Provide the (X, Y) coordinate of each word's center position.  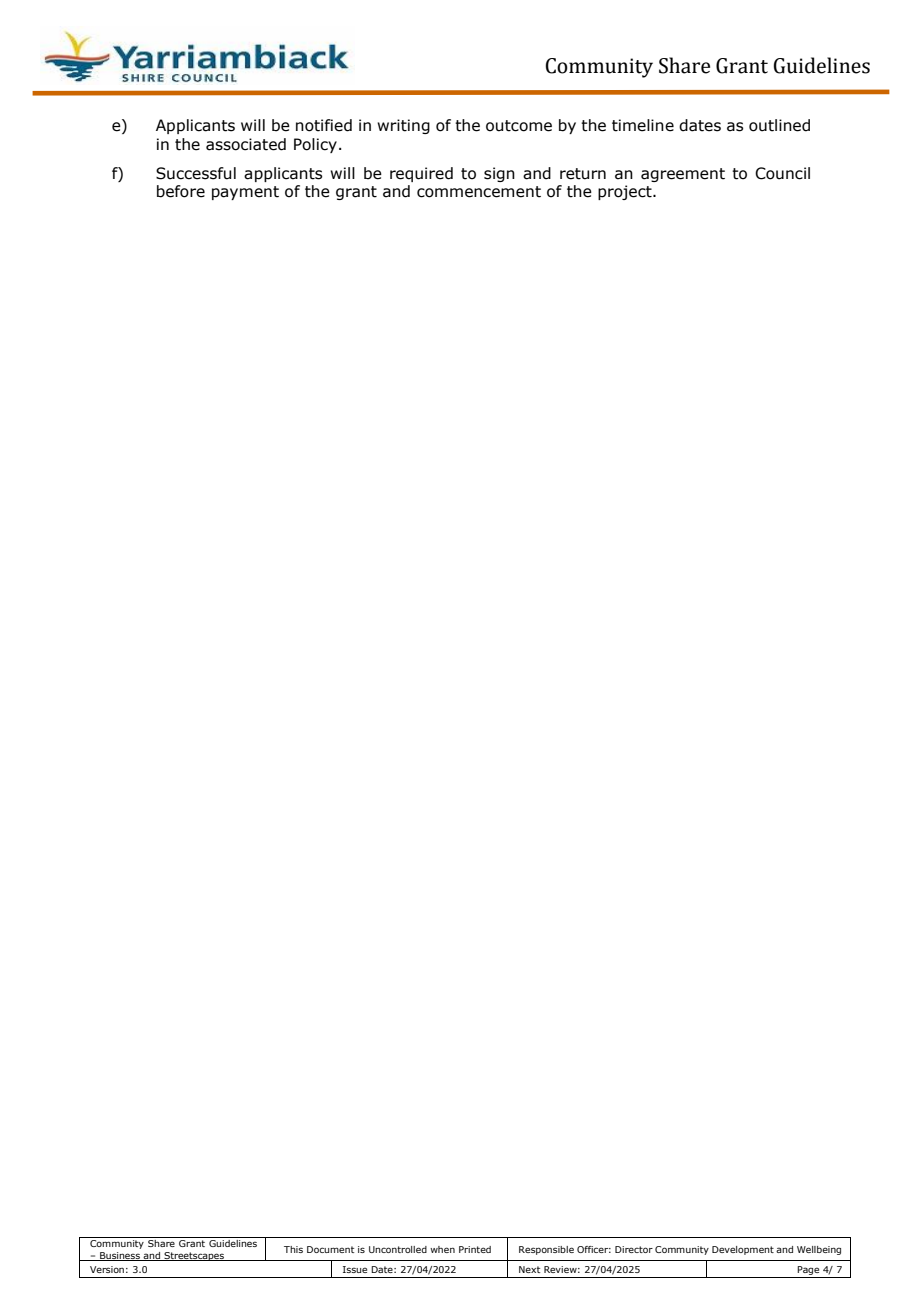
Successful (196, 173)
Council (782, 173)
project (626, 192)
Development (743, 1250)
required (421, 174)
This (293, 1249)
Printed (475, 1249)
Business (120, 1256)
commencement (479, 192)
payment (245, 193)
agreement (683, 175)
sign (499, 174)
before (181, 191)
